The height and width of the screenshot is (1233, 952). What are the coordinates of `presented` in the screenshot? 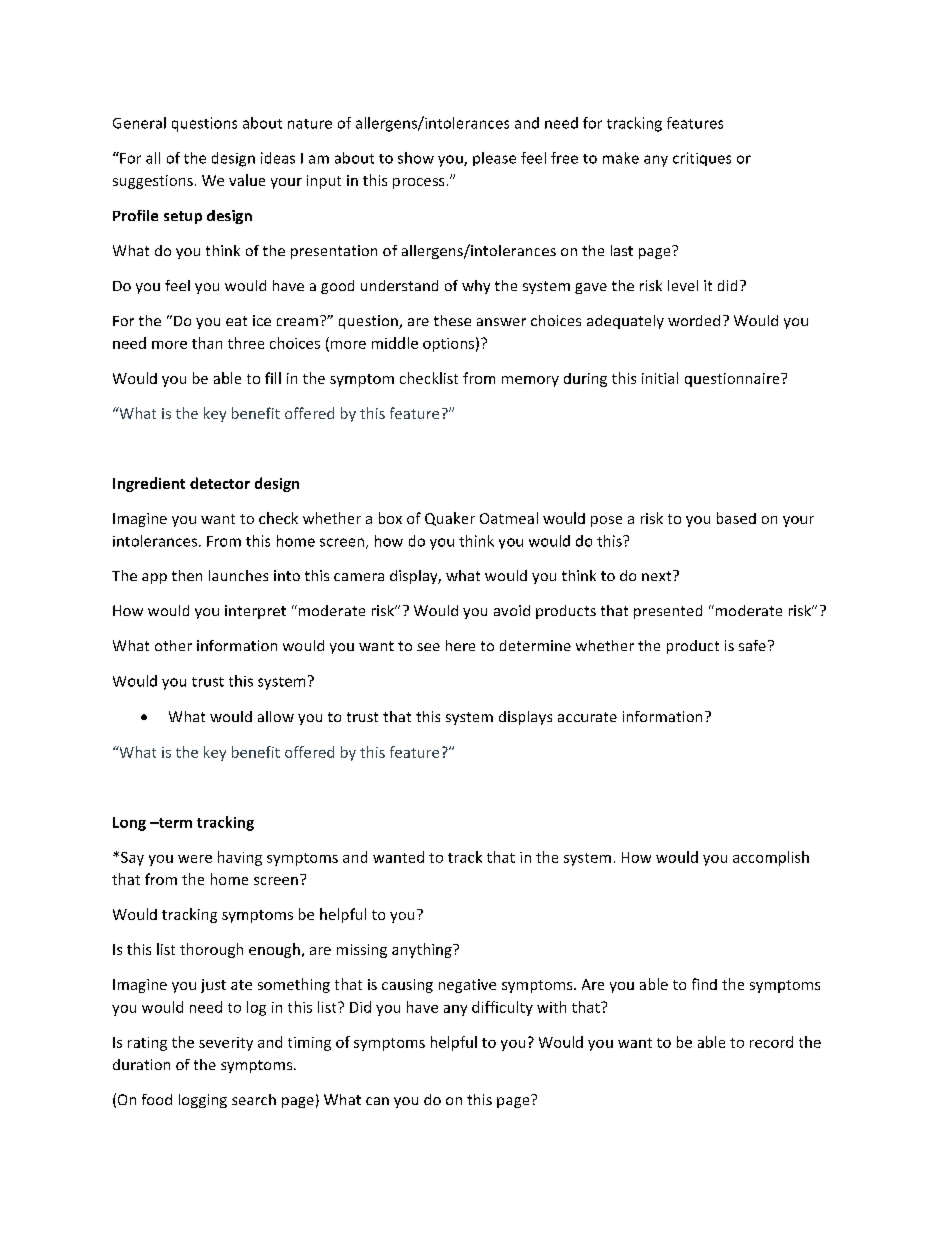 It's located at (668, 612).
